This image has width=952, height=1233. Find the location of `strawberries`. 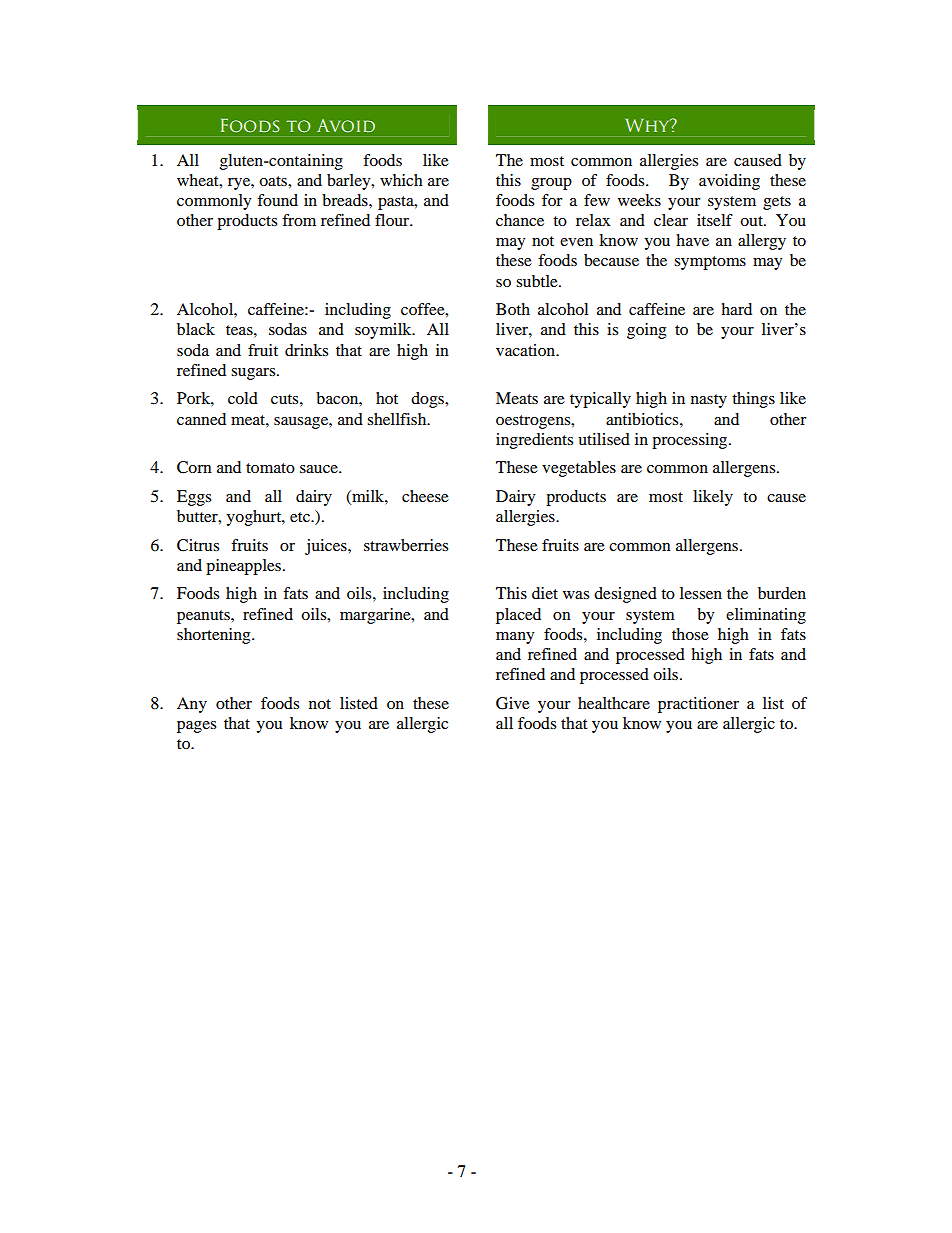

strawberries is located at coordinates (406, 545).
